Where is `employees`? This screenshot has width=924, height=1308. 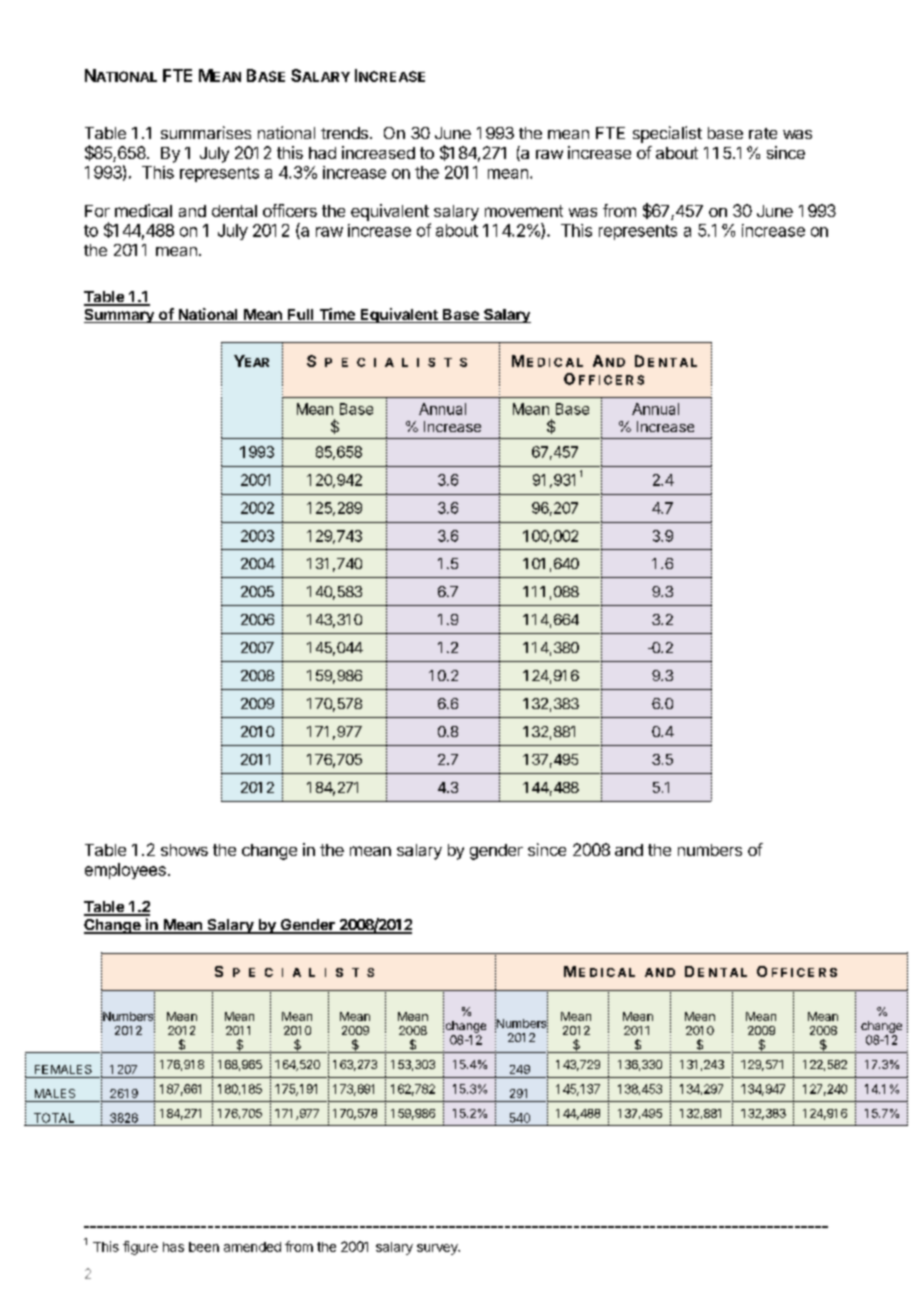 employees is located at coordinates (125, 871).
